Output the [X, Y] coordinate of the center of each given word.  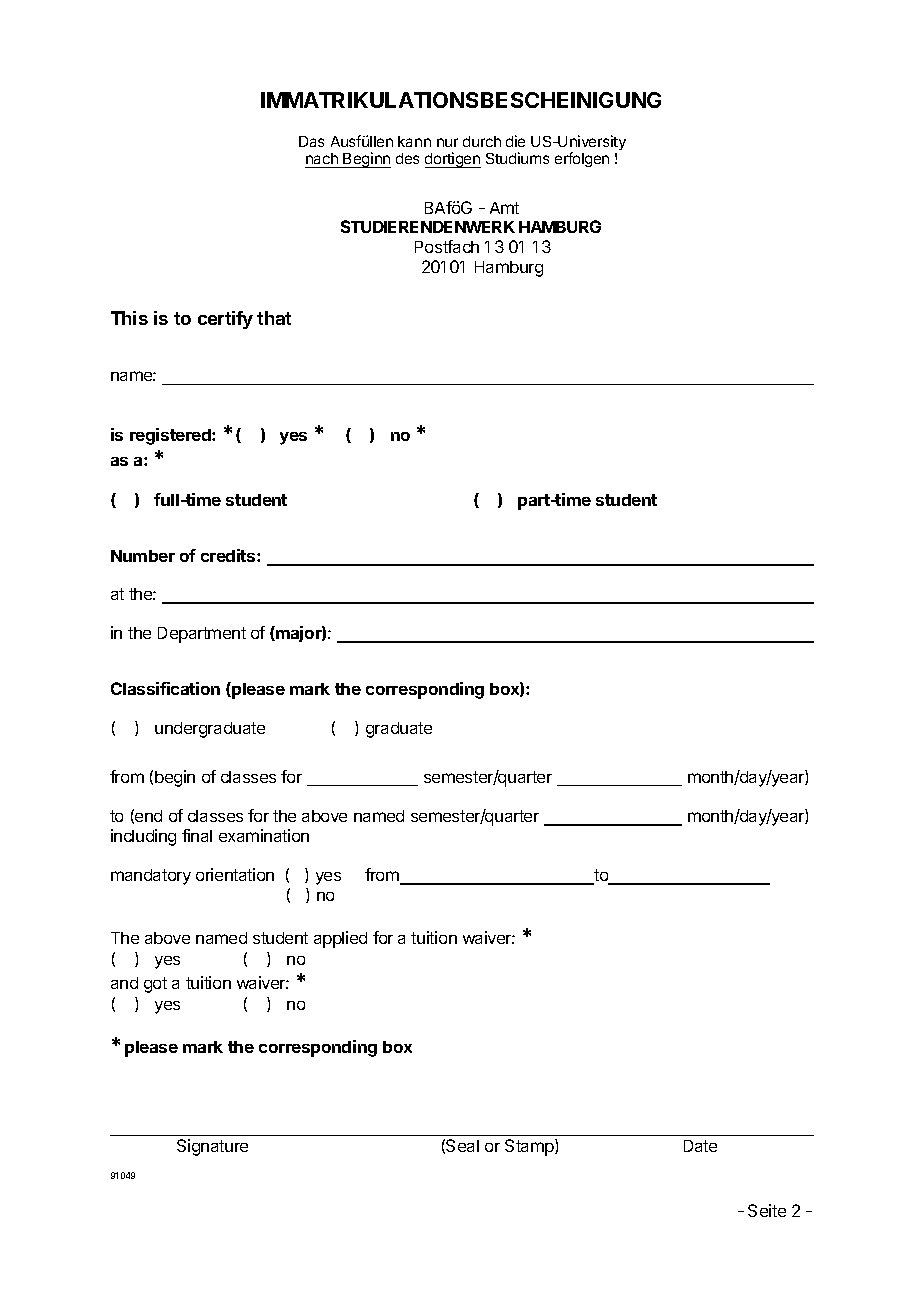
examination [264, 835]
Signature [212, 1147]
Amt [504, 208]
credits [229, 555]
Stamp [530, 1147]
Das [311, 141]
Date [700, 1146]
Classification [165, 688]
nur [447, 142]
